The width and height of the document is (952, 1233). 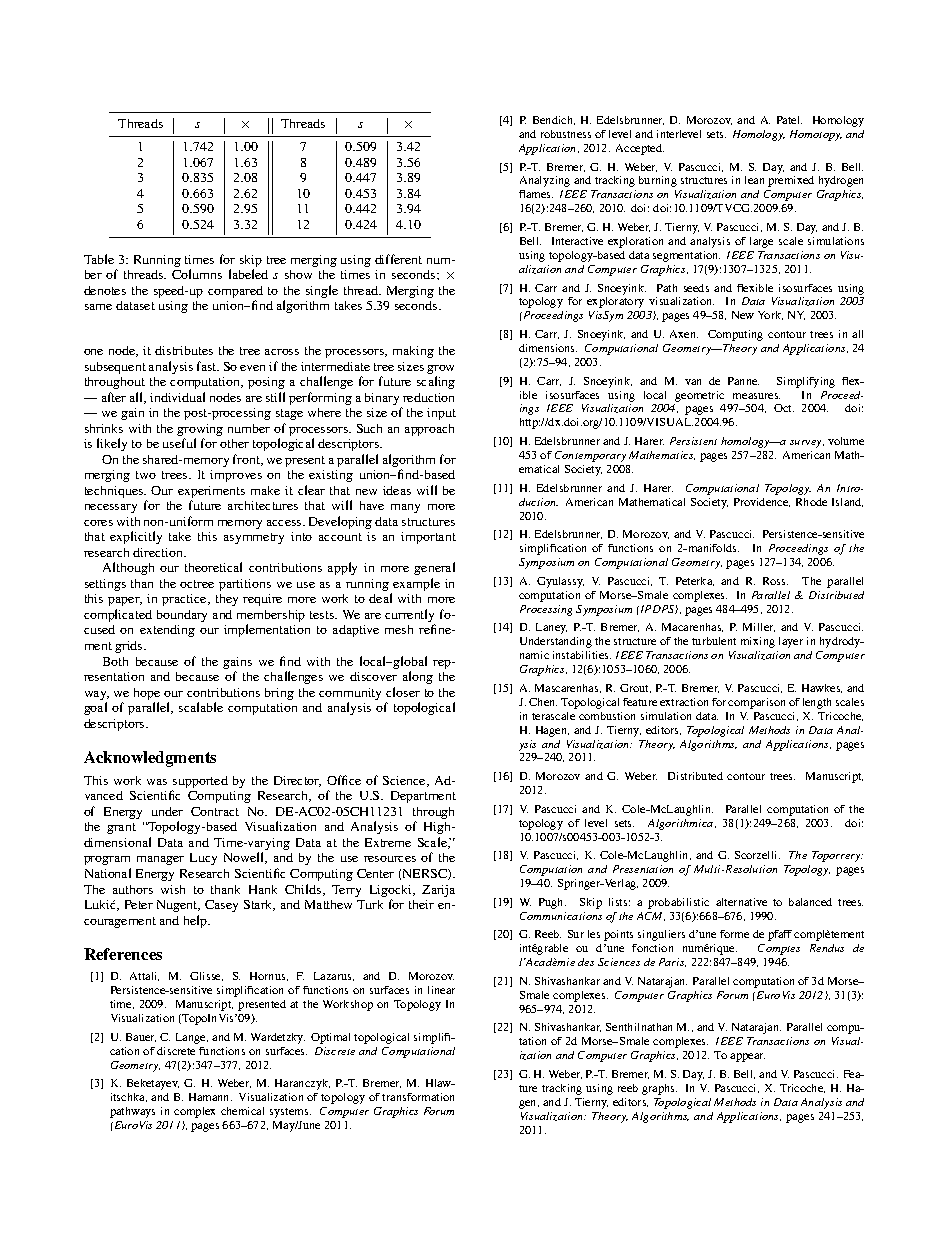 I want to click on length, so click(x=817, y=703).
